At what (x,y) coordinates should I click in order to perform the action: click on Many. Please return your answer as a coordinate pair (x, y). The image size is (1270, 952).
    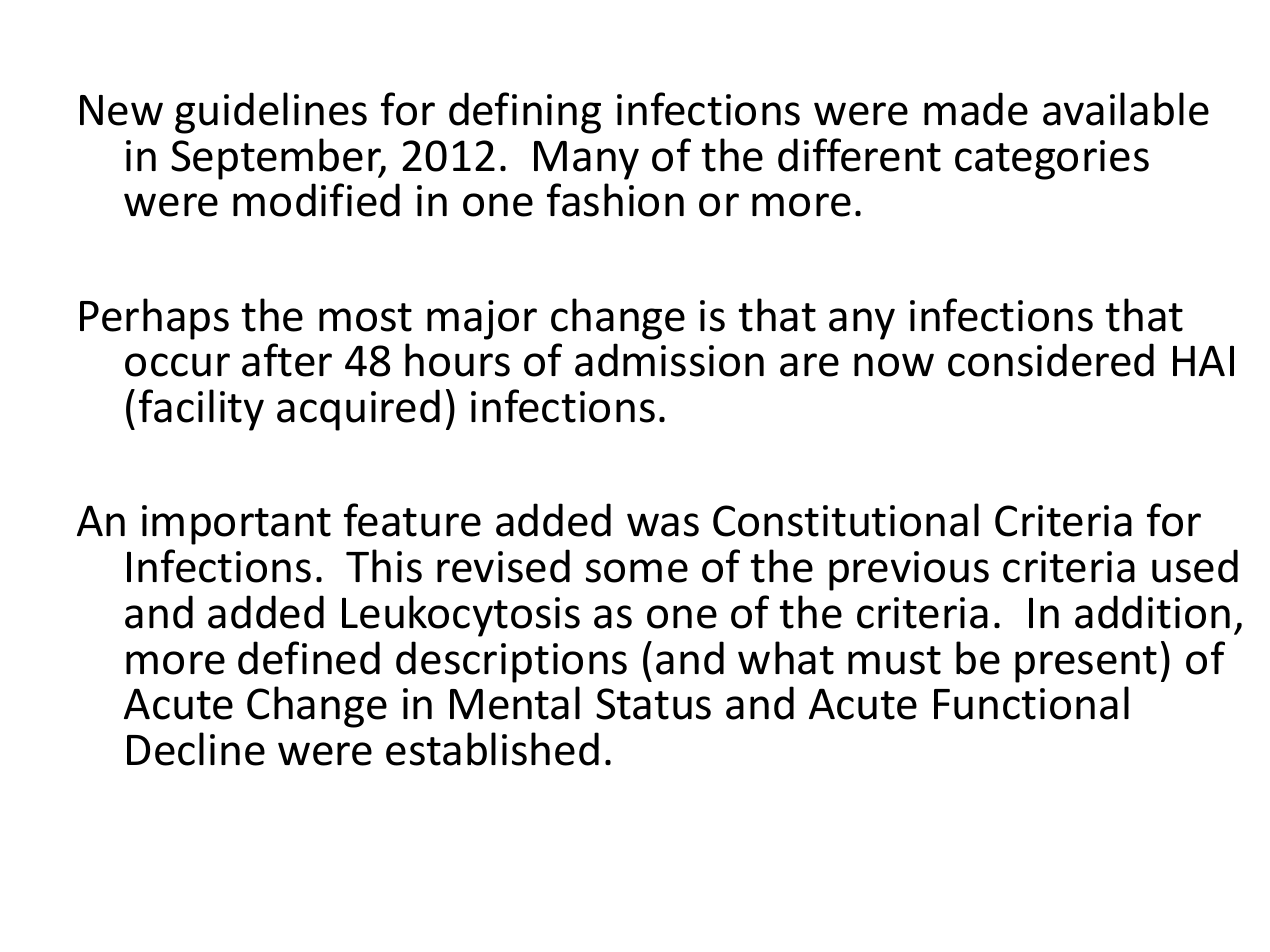
    Looking at the image, I should click on (586, 160).
